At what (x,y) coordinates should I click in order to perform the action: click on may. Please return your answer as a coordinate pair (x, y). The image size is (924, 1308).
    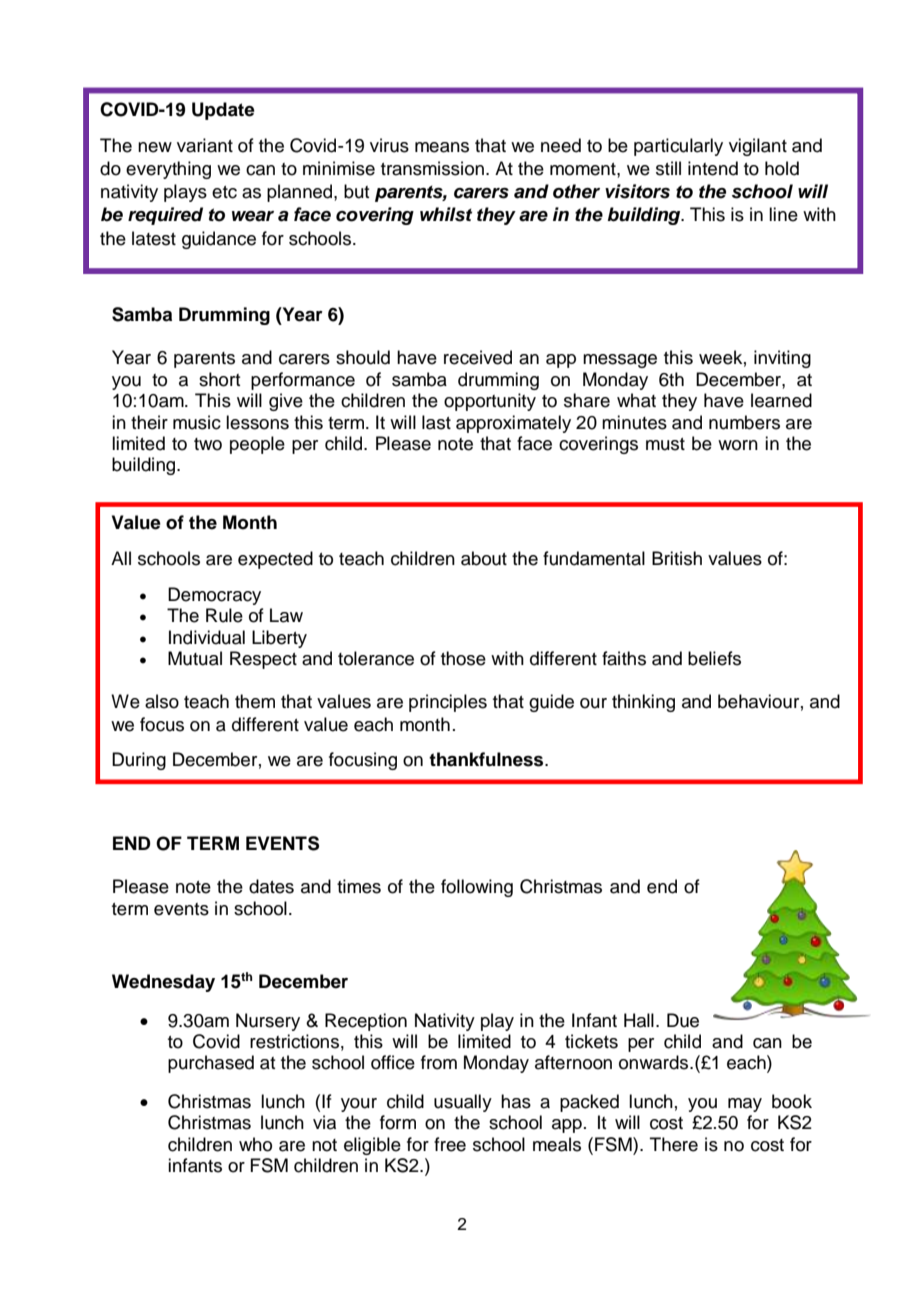
    Looking at the image, I should click on (745, 1105).
